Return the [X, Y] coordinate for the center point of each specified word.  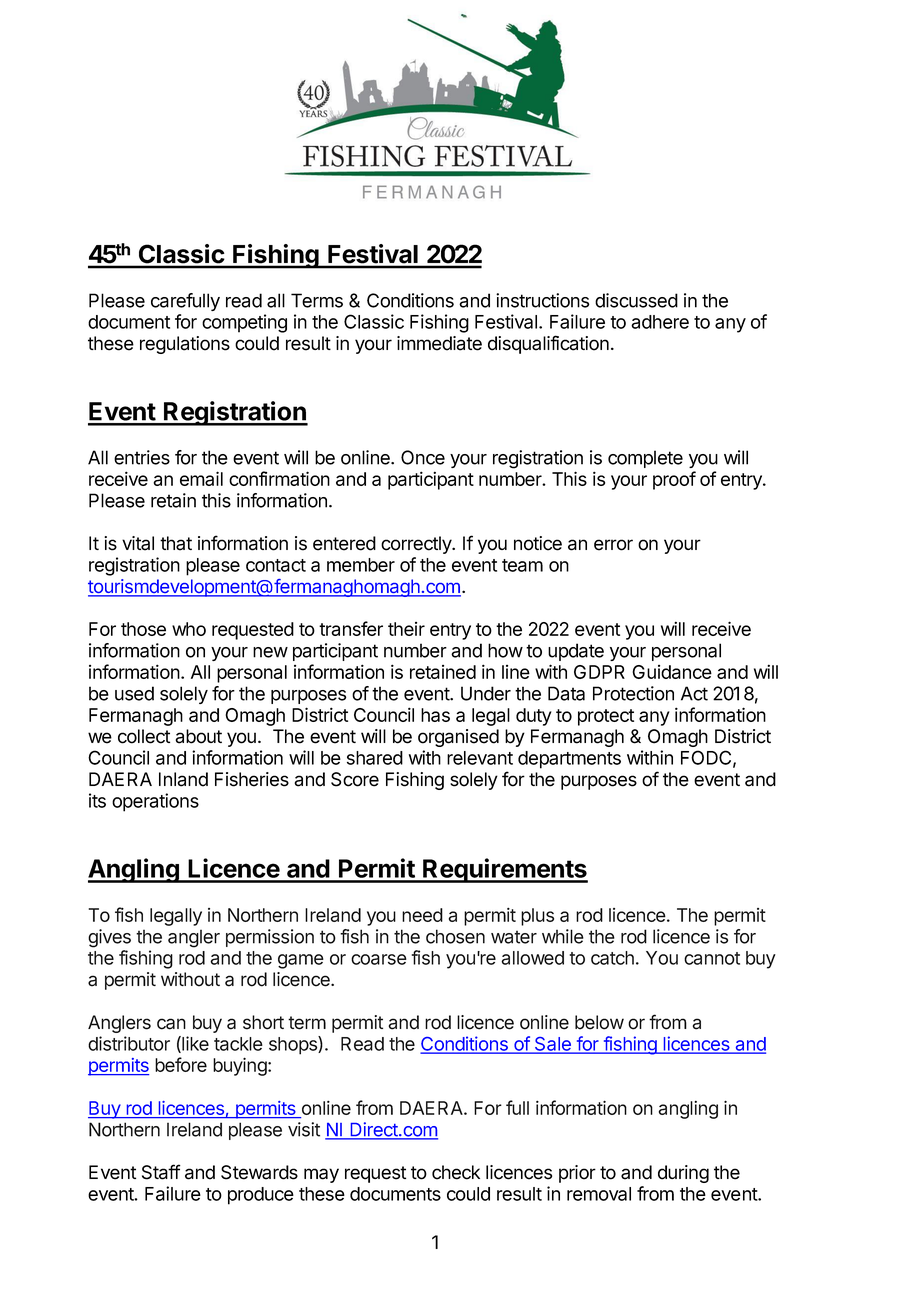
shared [375, 758]
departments [569, 760]
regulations [185, 345]
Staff [161, 1172]
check [456, 1172]
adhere [660, 322]
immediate [439, 343]
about [198, 736]
